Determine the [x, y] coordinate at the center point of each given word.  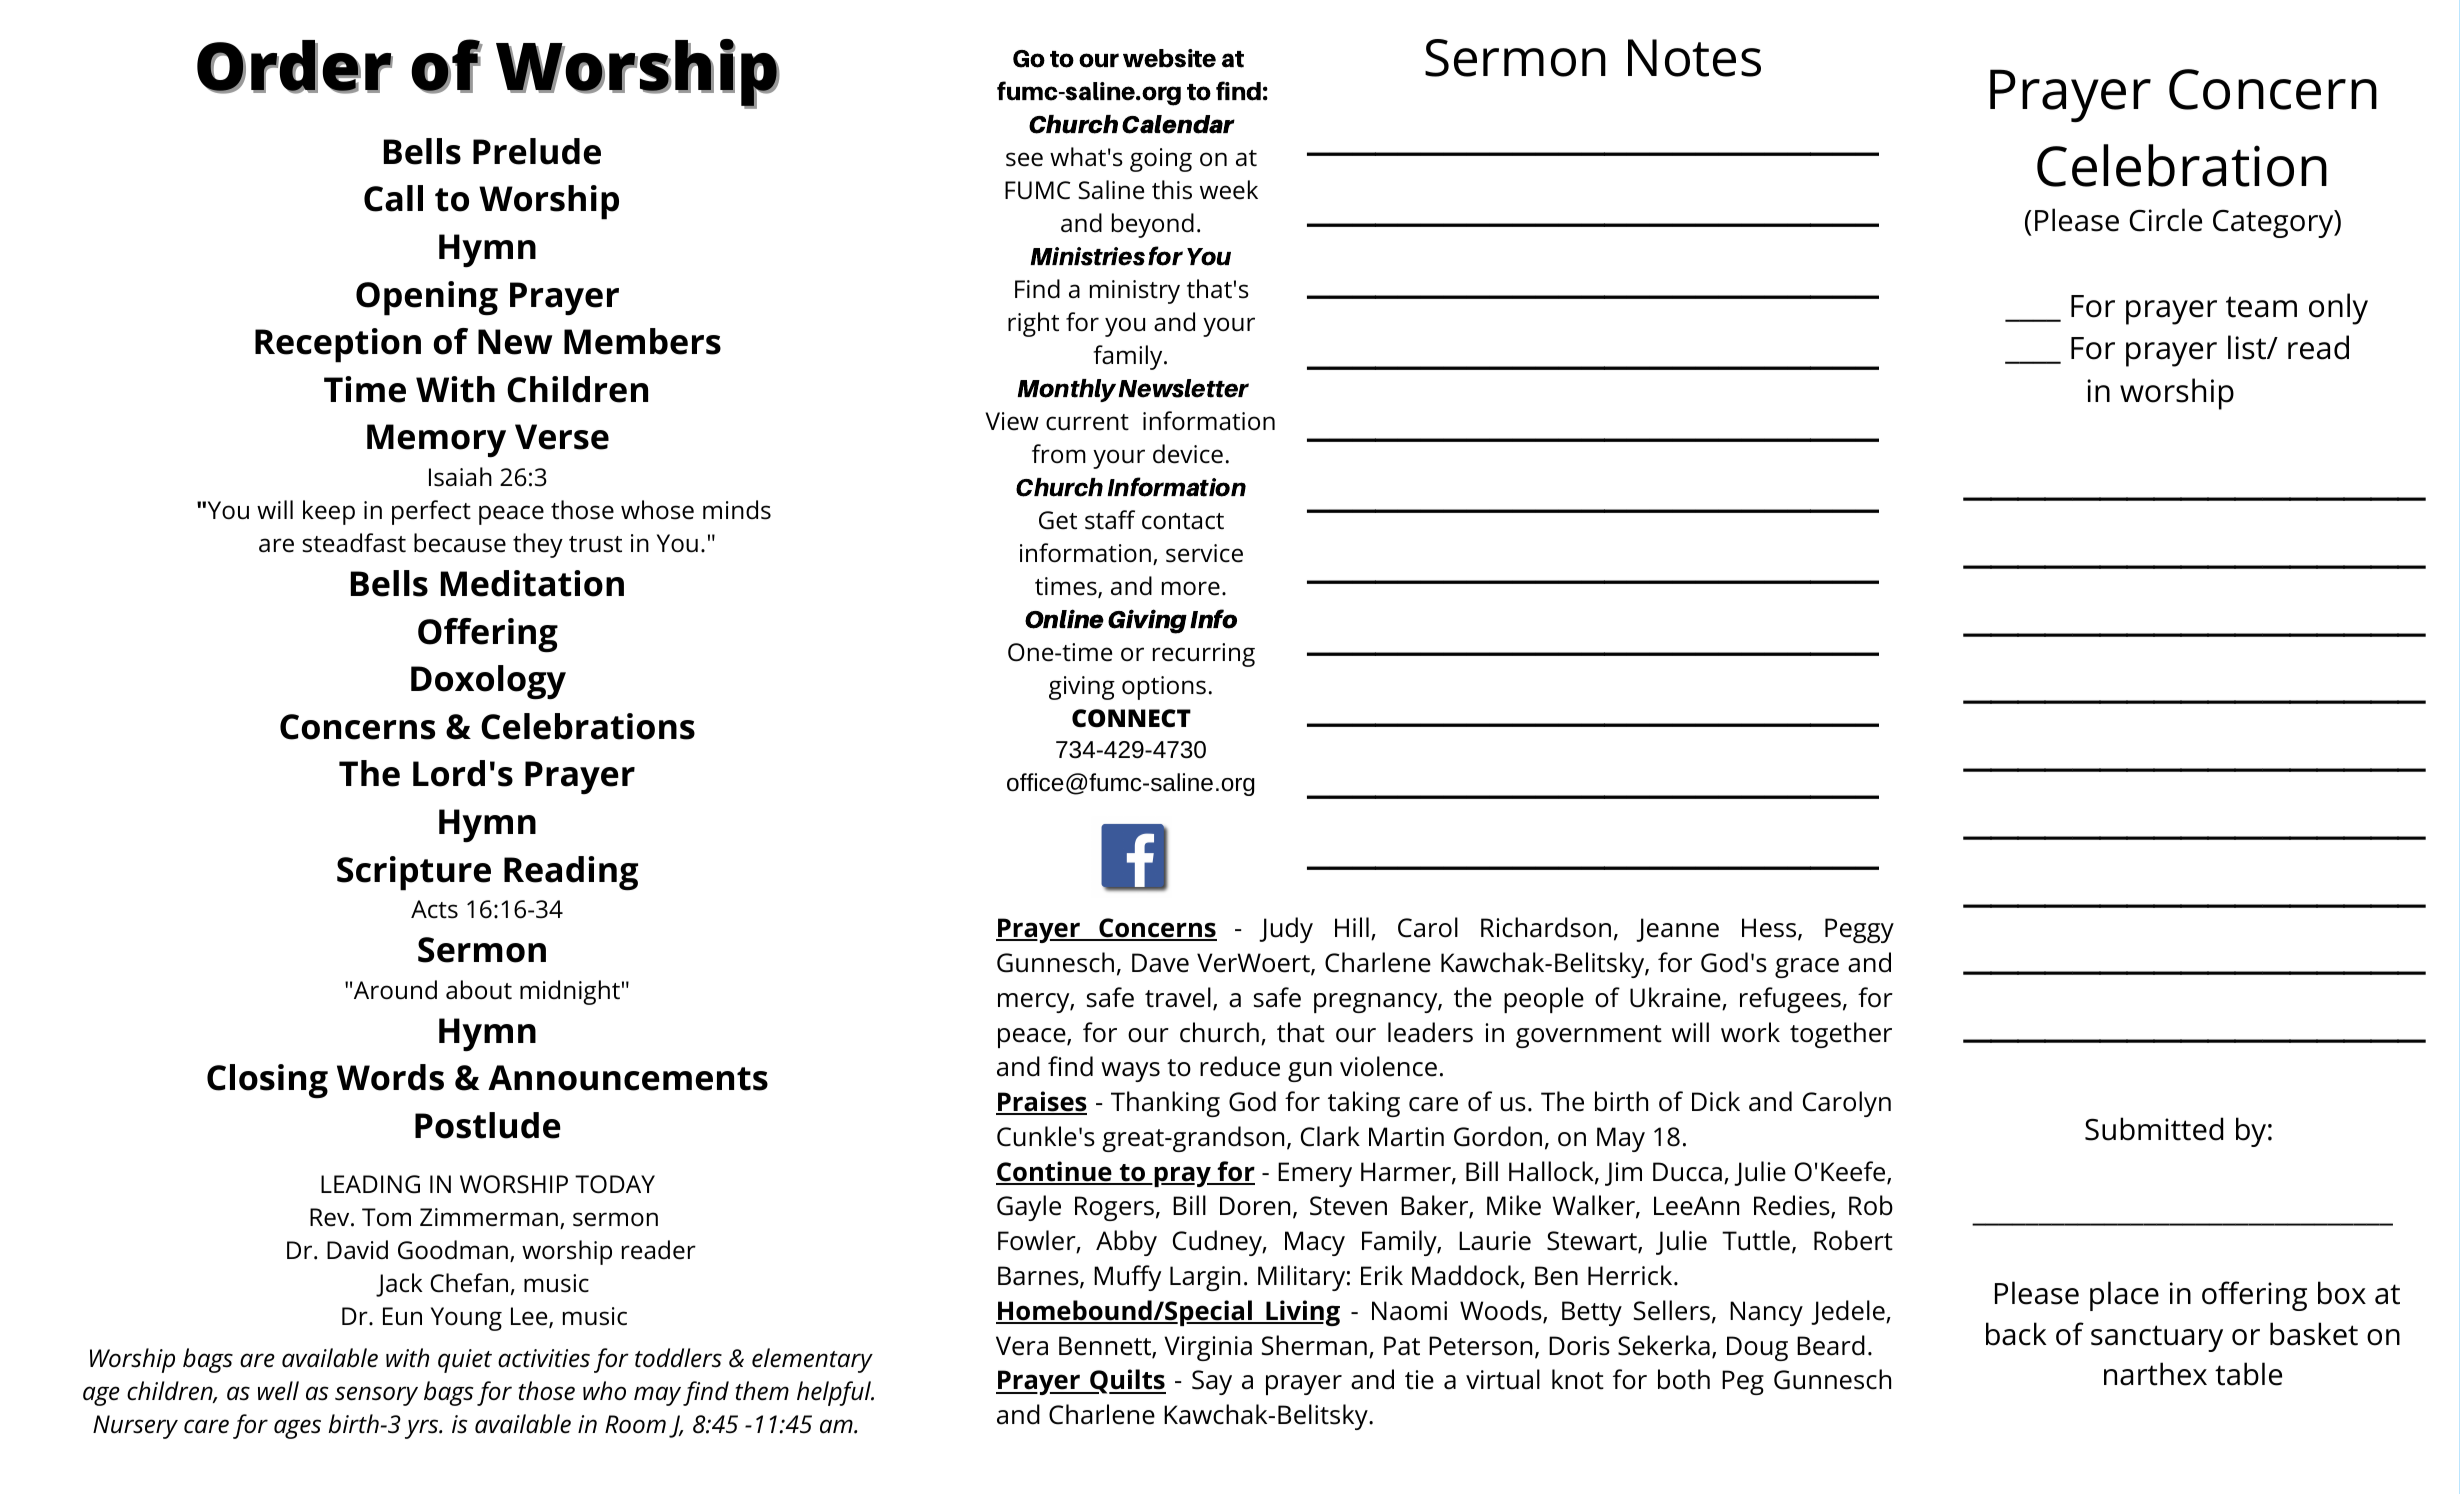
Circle [2165, 220]
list [2248, 347]
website [1169, 58]
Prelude [537, 151]
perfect [431, 512]
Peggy [1859, 930]
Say [1212, 1382]
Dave [1160, 963]
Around [395, 990]
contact [1183, 521]
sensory [376, 1396]
